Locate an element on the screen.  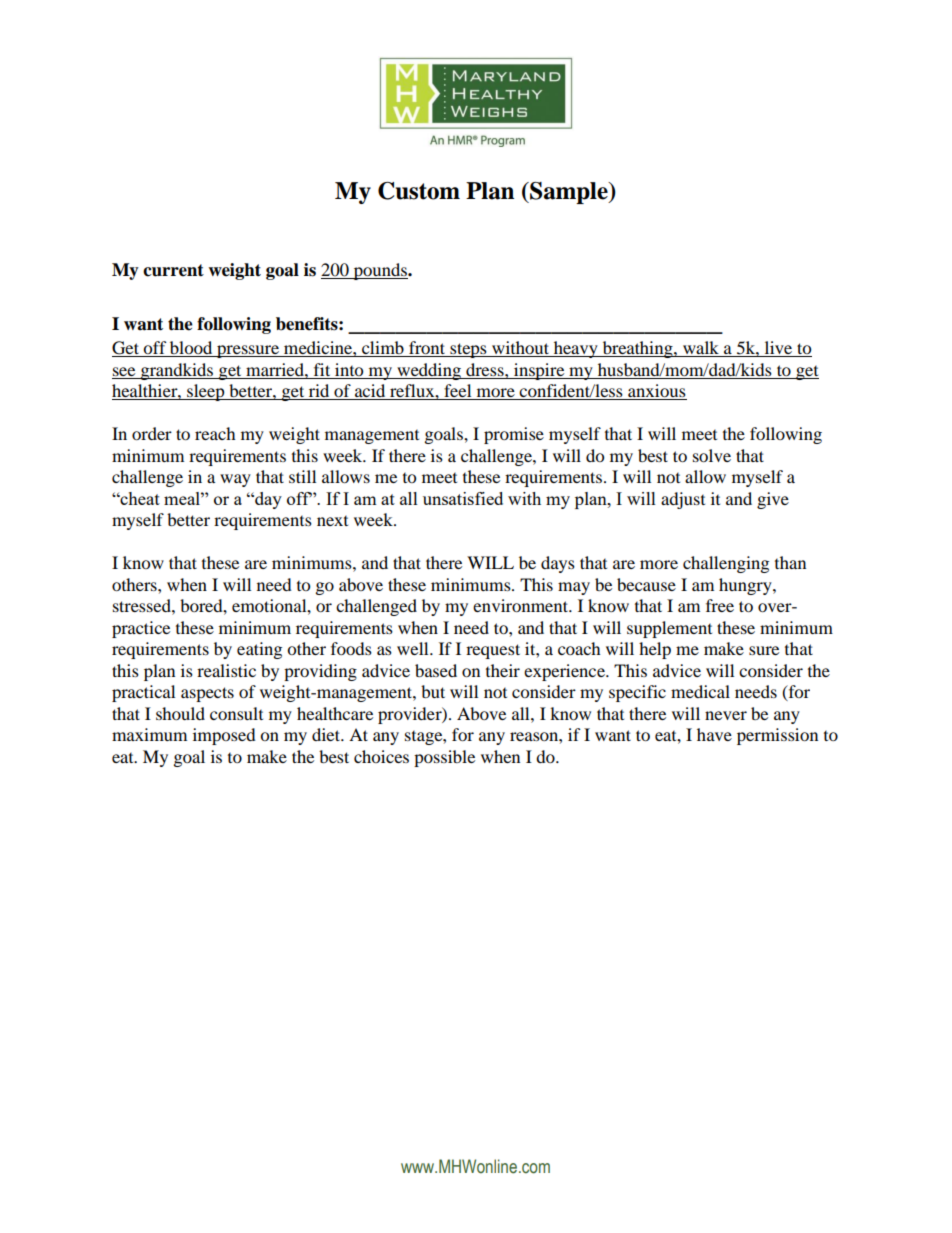
walk is located at coordinates (701, 349).
